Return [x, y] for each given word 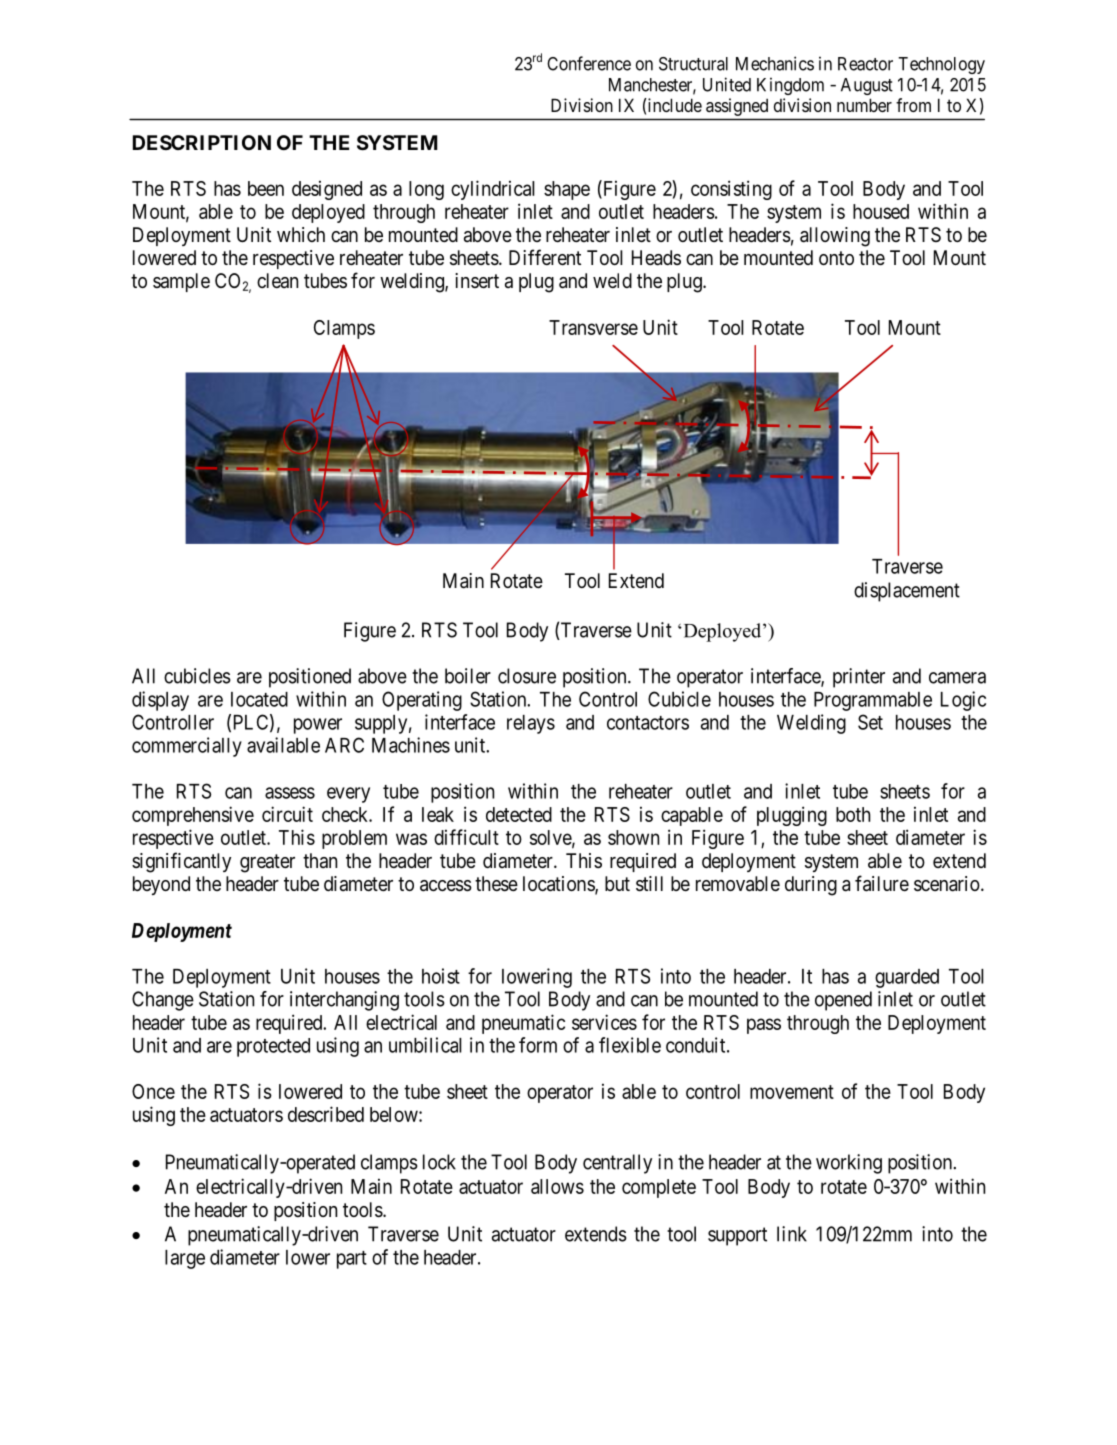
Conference [589, 63]
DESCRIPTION [202, 142]
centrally [617, 1164]
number [864, 105]
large [185, 1259]
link [792, 1234]
